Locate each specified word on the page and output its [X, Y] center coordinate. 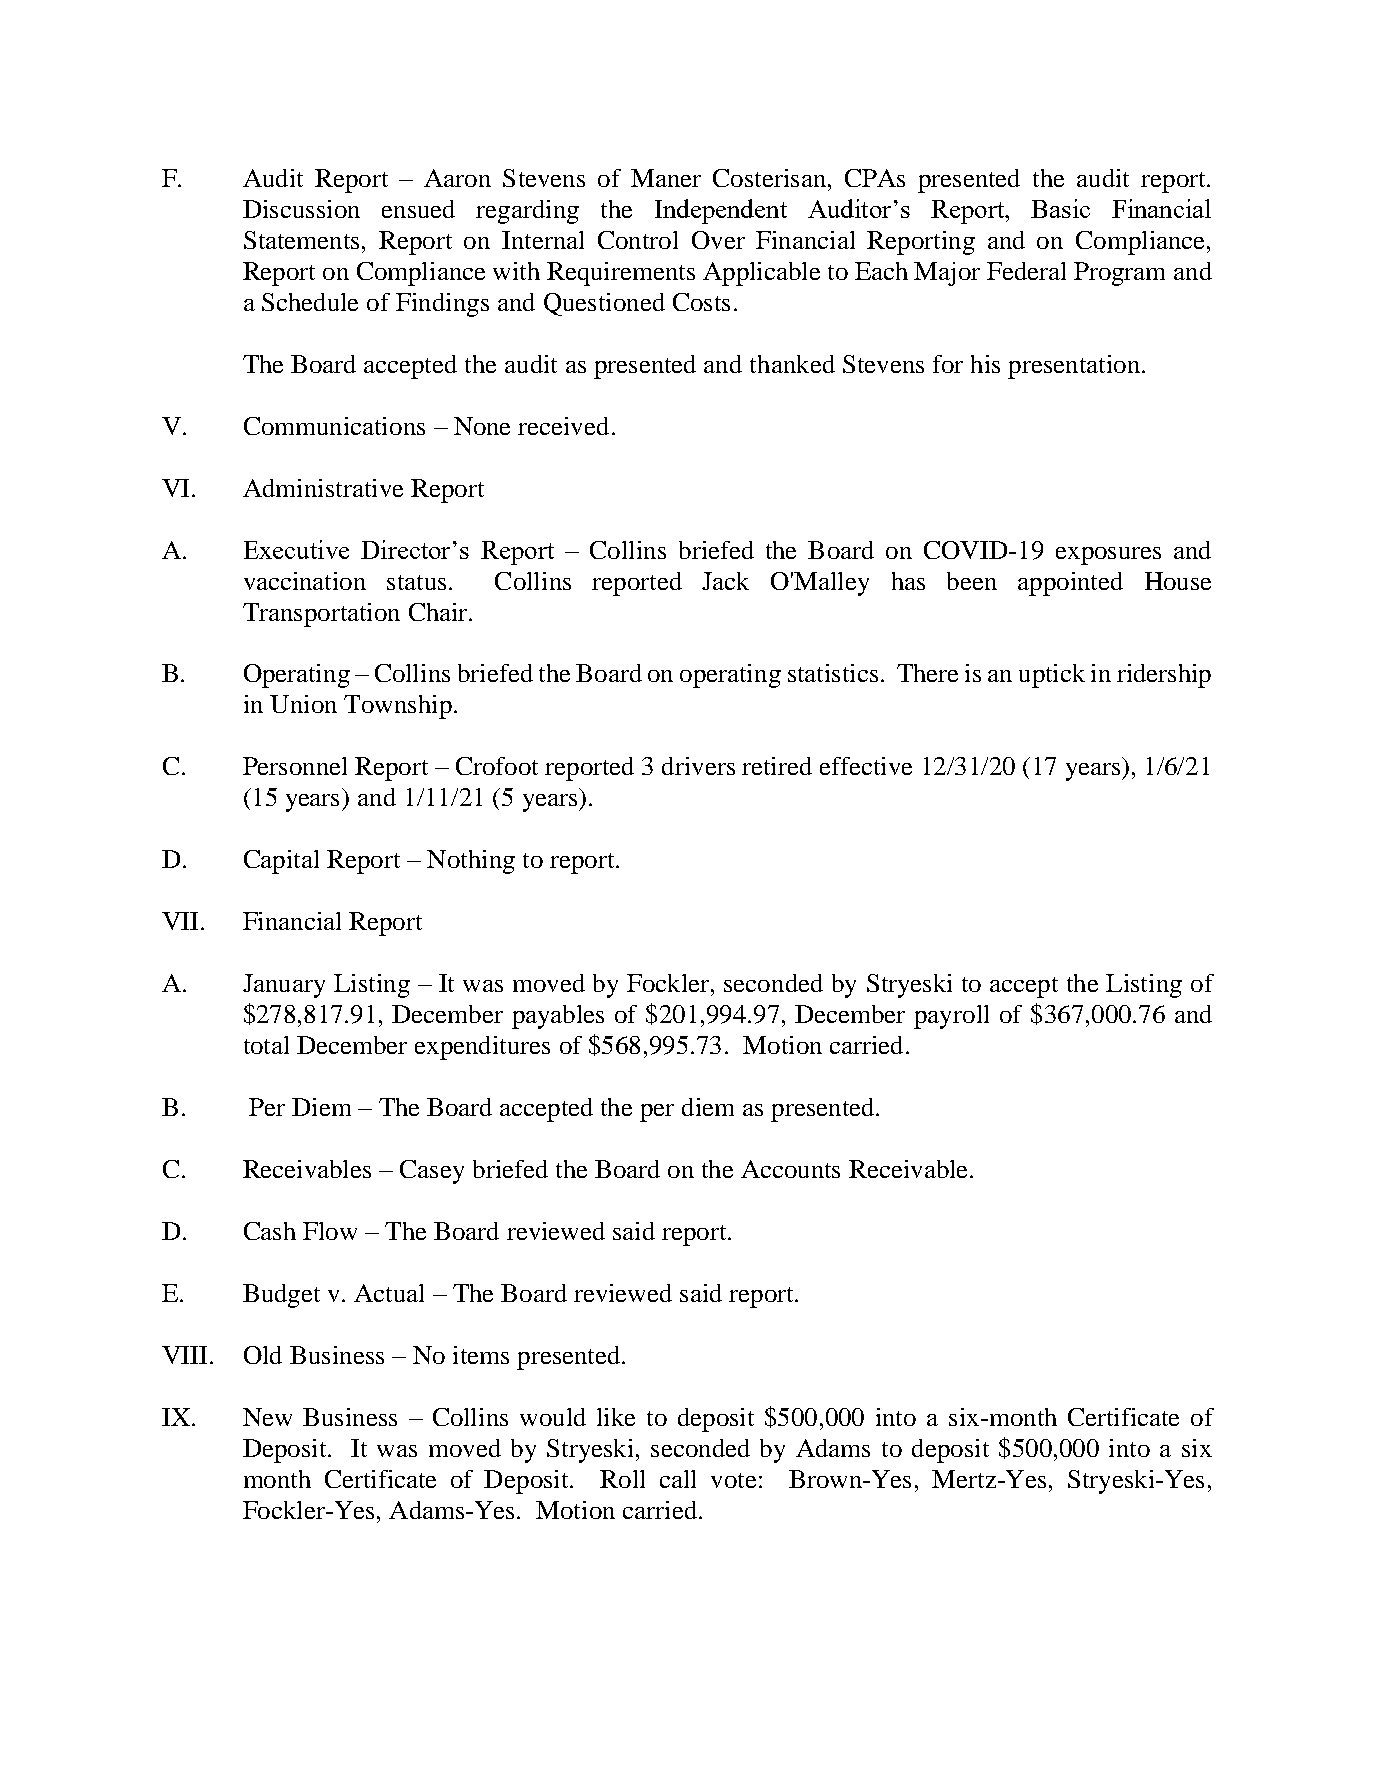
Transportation [321, 615]
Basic [1060, 208]
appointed [1070, 584]
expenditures [482, 1048]
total [266, 1045]
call [678, 1479]
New [267, 1417]
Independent [721, 211]
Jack [725, 581]
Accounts [790, 1169]
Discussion [301, 209]
